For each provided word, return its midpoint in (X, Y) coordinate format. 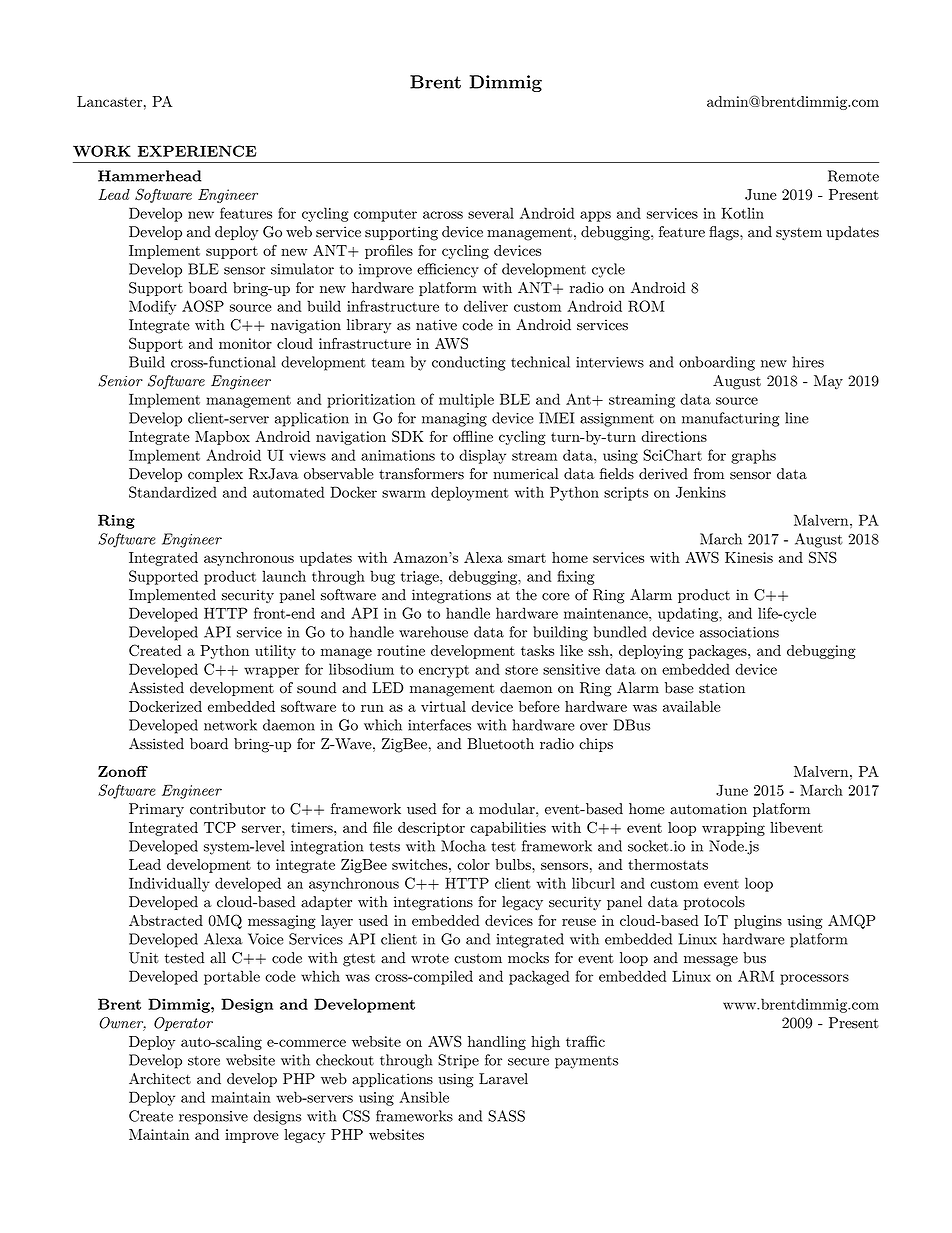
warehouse (433, 632)
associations (739, 632)
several (491, 213)
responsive (213, 1118)
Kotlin (742, 213)
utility (275, 652)
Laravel (503, 1079)
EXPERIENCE (197, 151)
